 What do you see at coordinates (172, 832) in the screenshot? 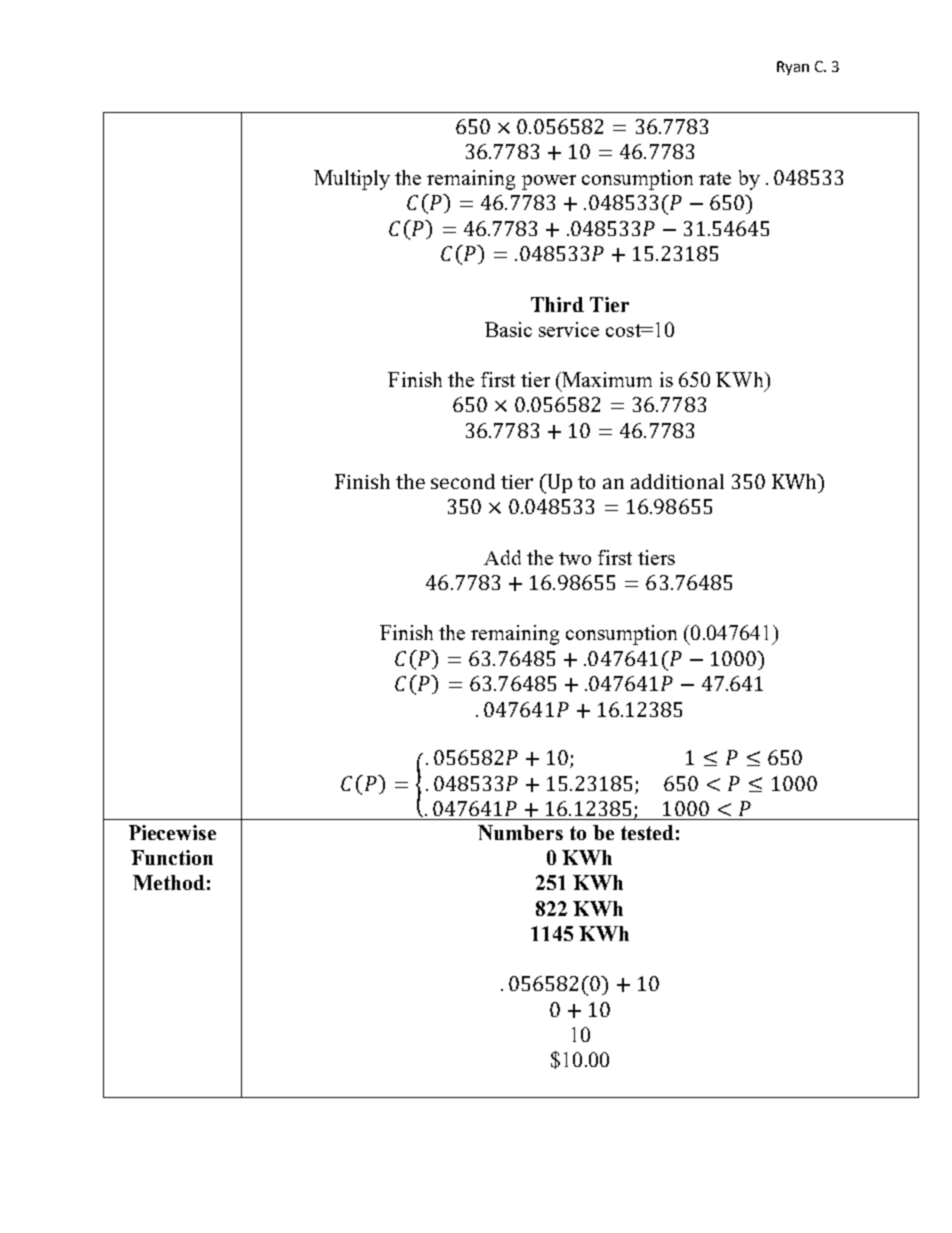
I see `Piecewise` at bounding box center [172, 832].
